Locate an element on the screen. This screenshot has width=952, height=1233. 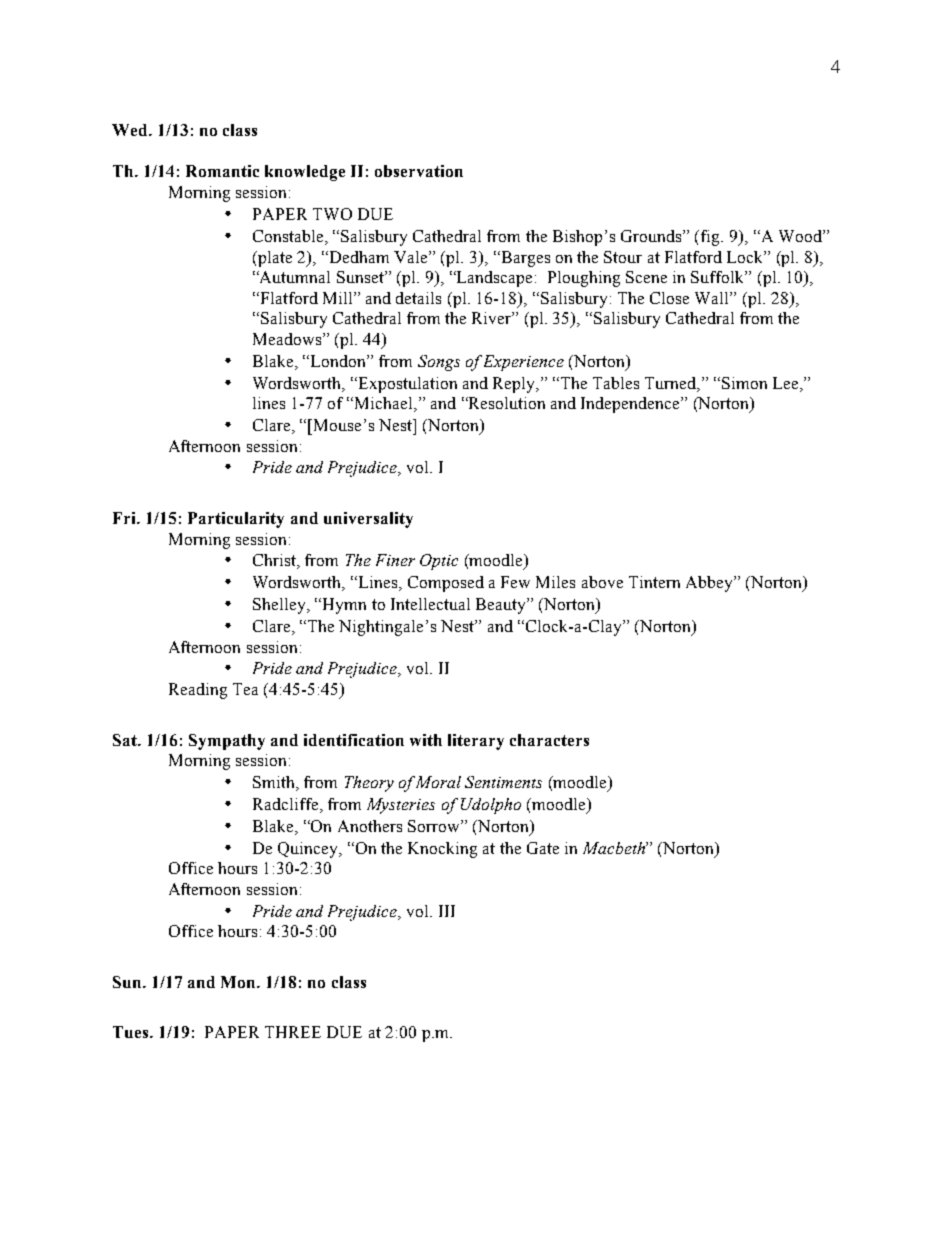
observation is located at coordinates (419, 171).
